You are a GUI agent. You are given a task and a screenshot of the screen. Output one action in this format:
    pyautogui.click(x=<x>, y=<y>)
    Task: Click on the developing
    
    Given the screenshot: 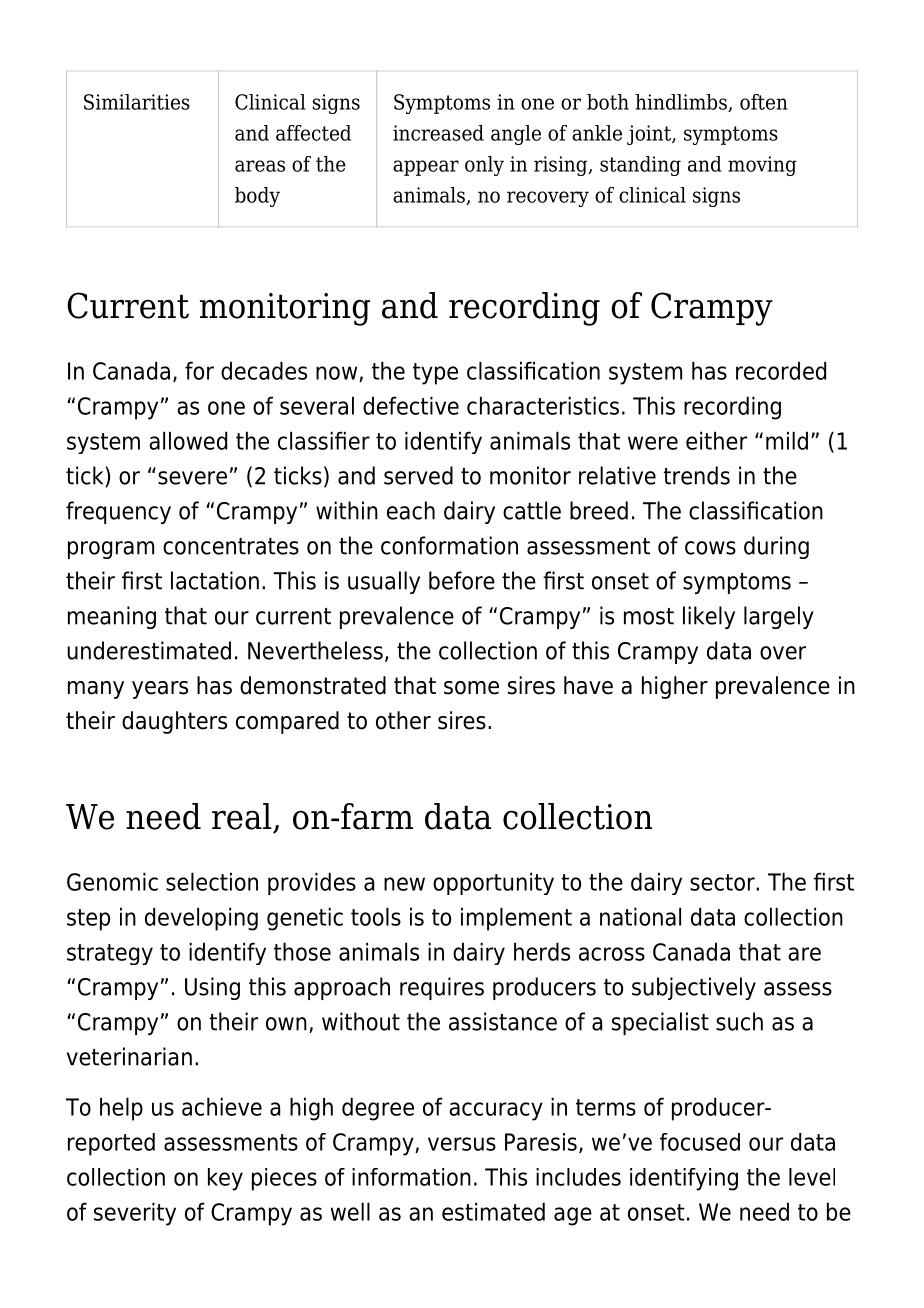 What is the action you would take?
    pyautogui.click(x=201, y=919)
